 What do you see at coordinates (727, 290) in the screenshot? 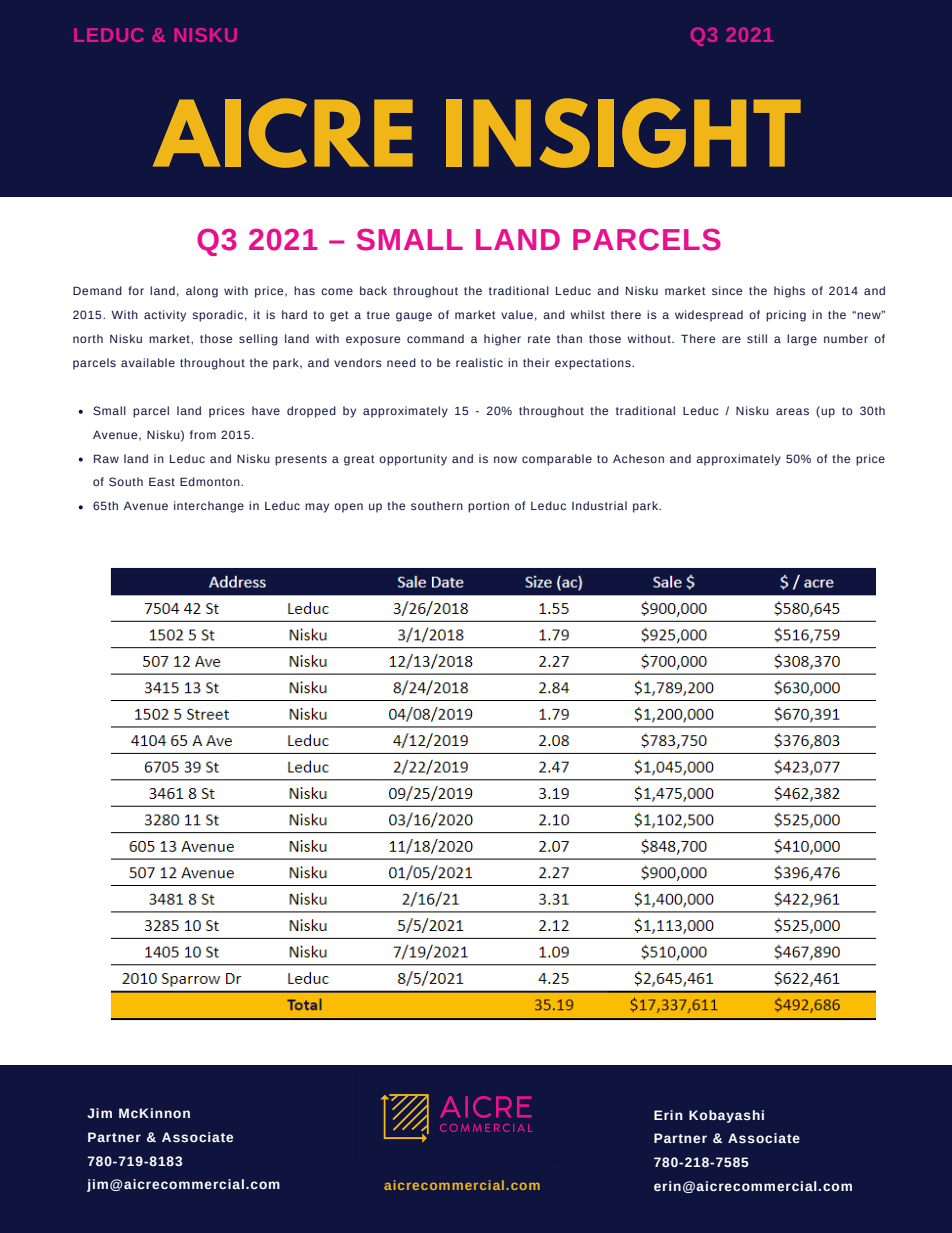
I see `since` at bounding box center [727, 290].
